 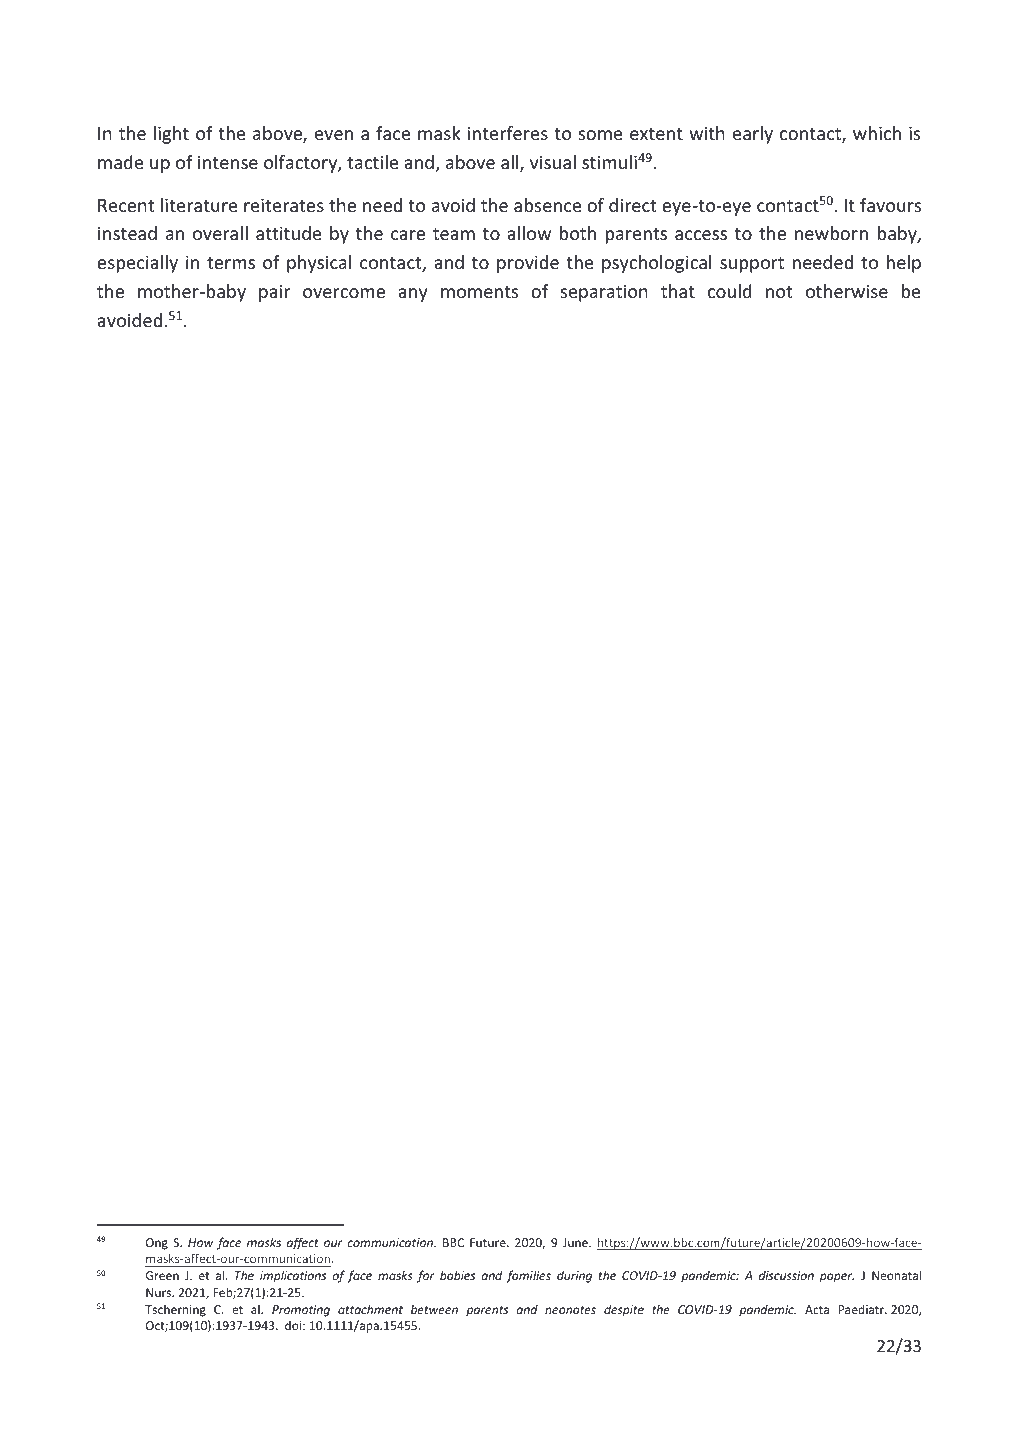 What do you see at coordinates (479, 292) in the page?
I see `moments` at bounding box center [479, 292].
